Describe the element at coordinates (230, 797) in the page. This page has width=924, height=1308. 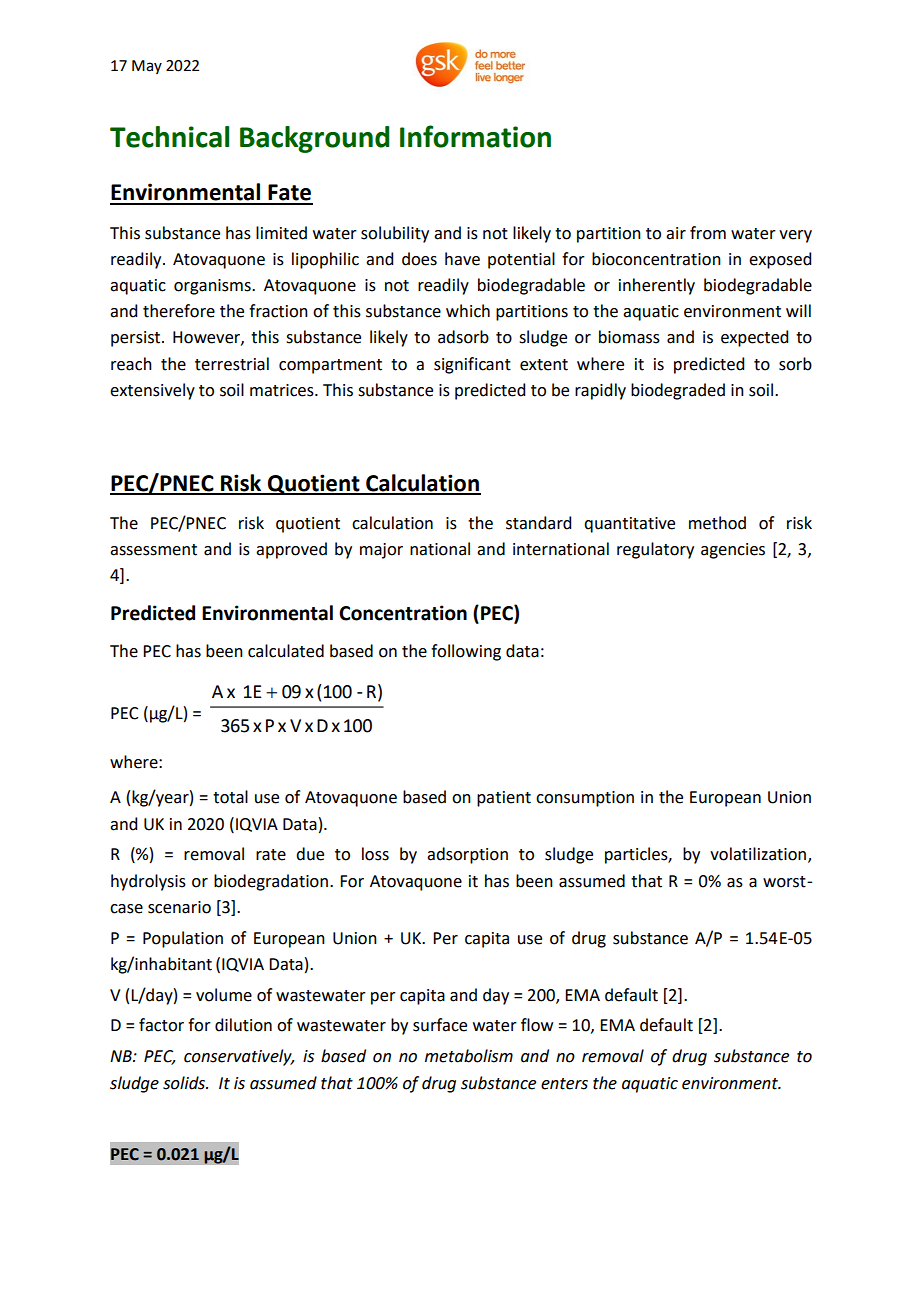
I see `total` at that location.
